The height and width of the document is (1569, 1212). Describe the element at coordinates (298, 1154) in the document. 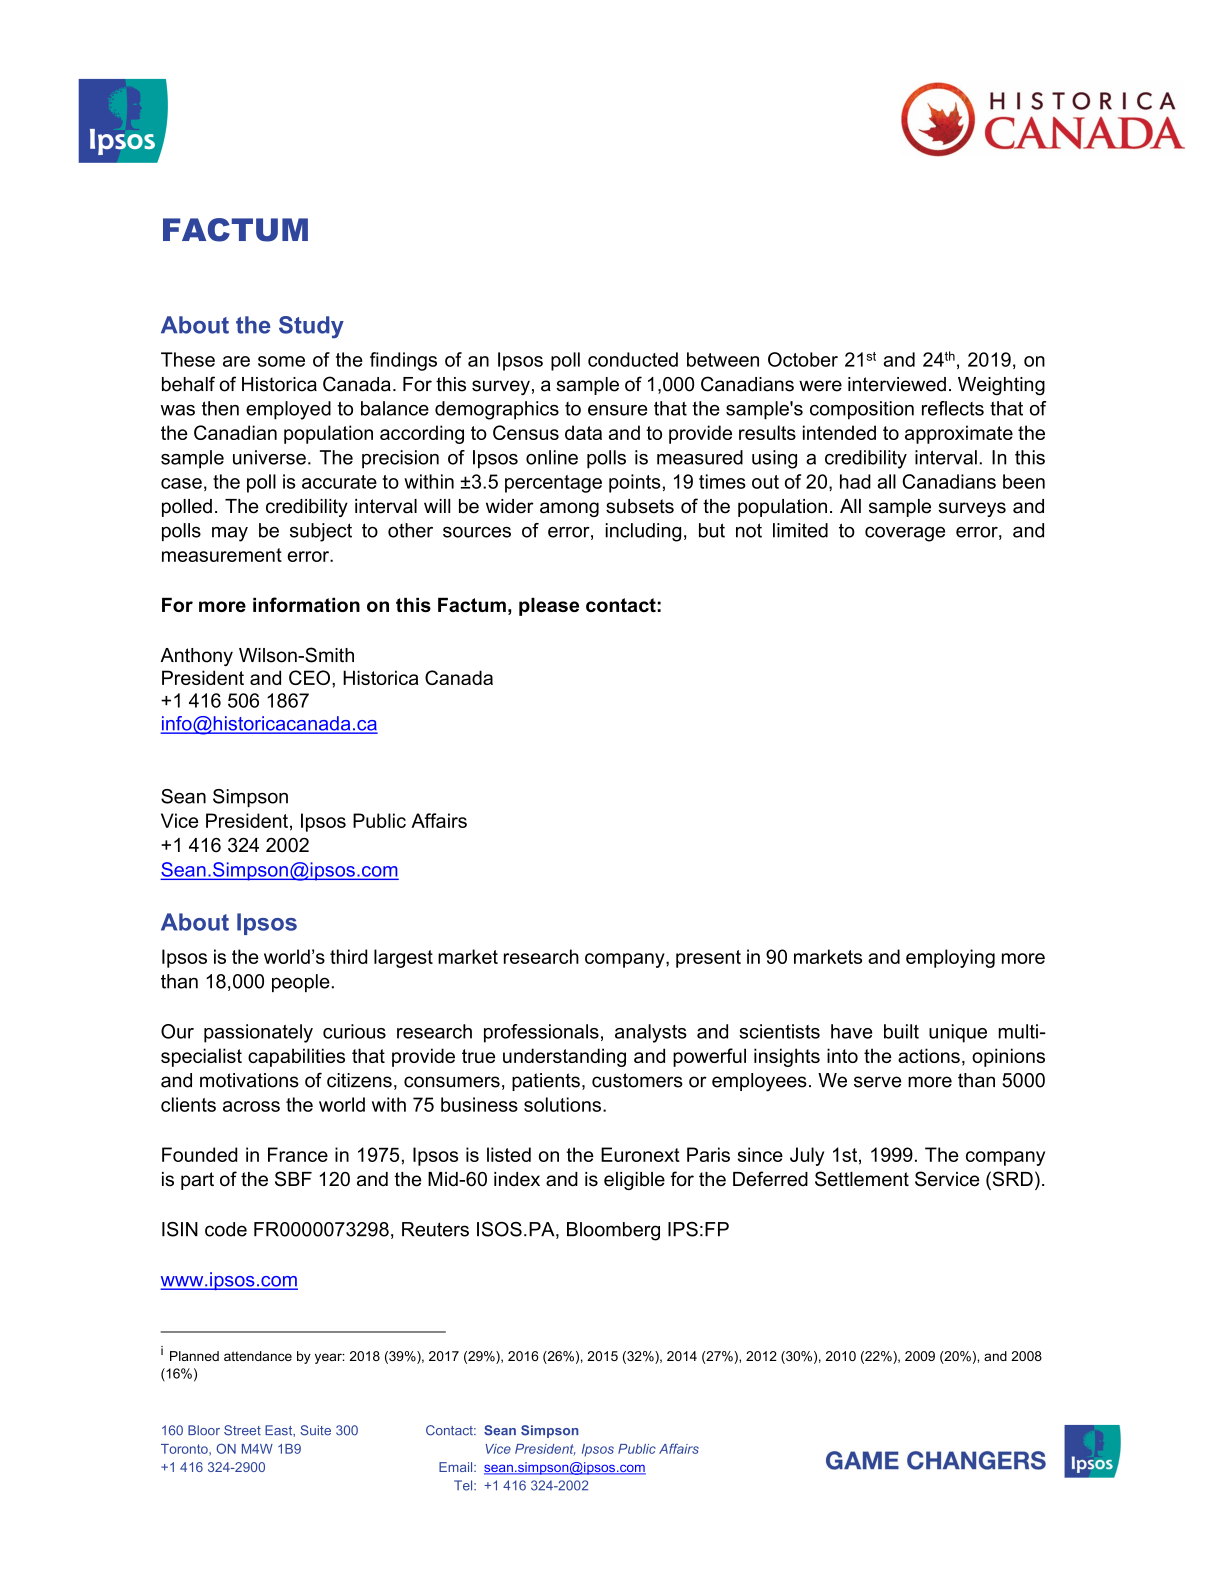

I see `France` at that location.
